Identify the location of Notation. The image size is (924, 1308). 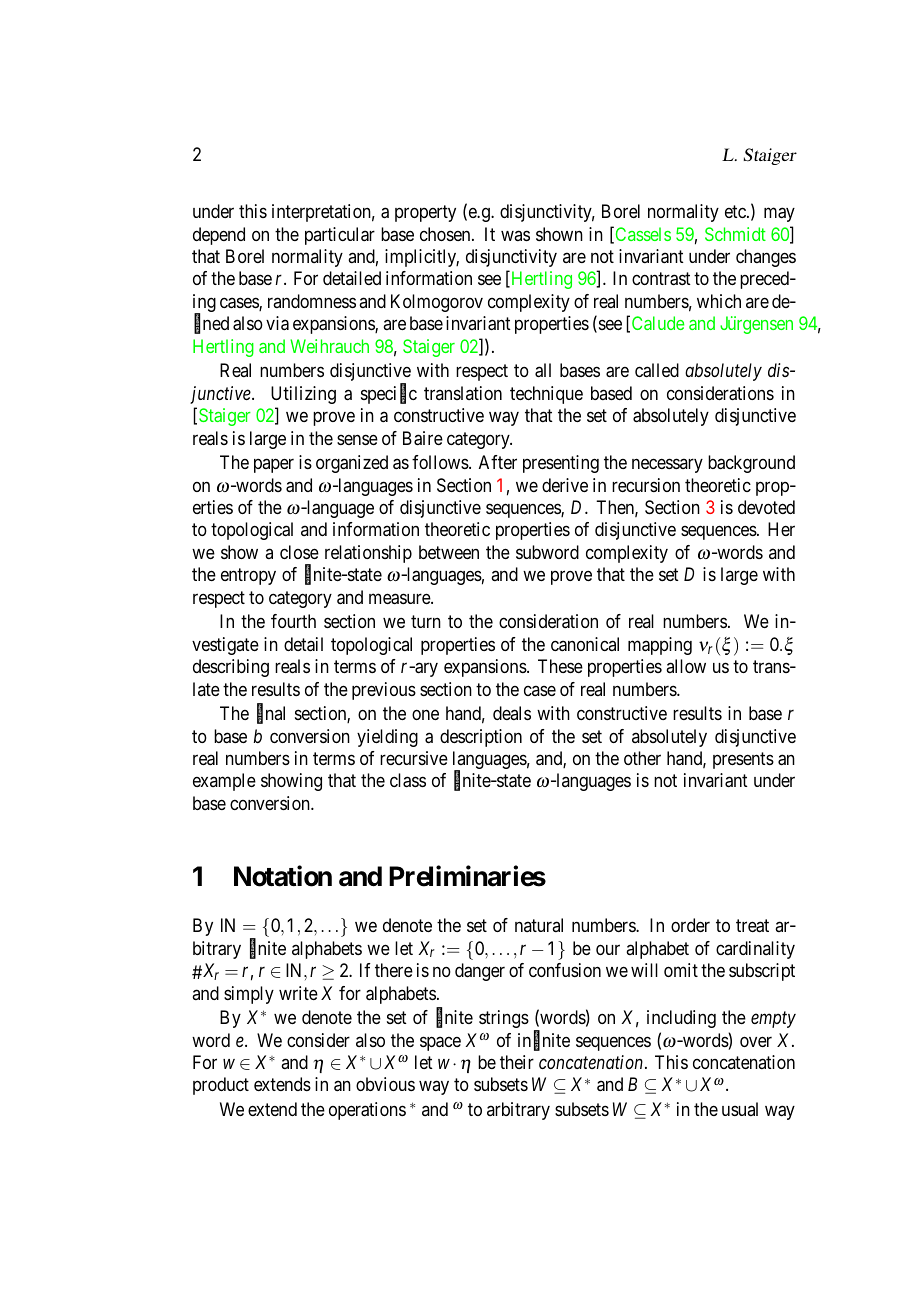
(283, 876).
